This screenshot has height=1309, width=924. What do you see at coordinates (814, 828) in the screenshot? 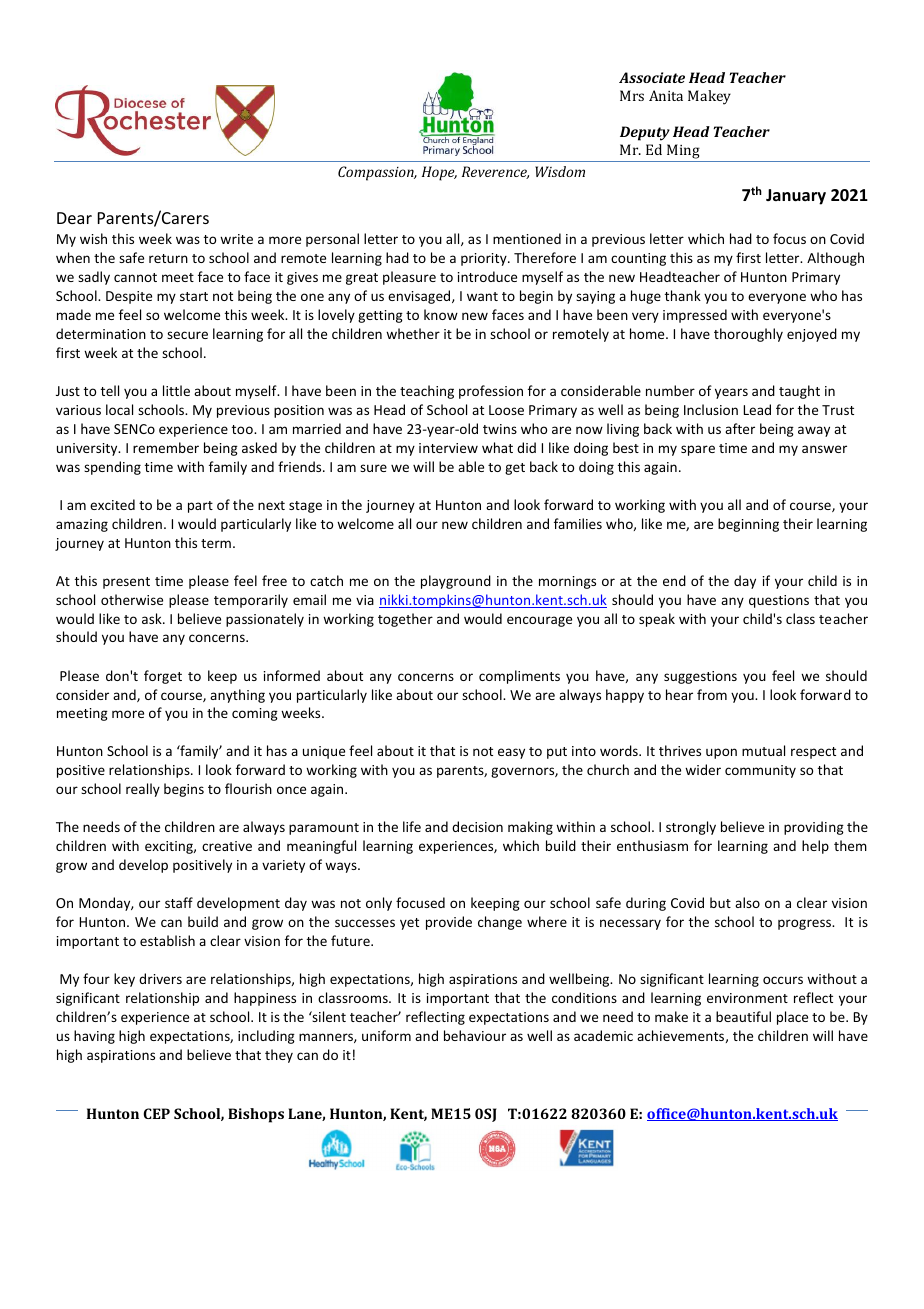
I see `providing` at bounding box center [814, 828].
